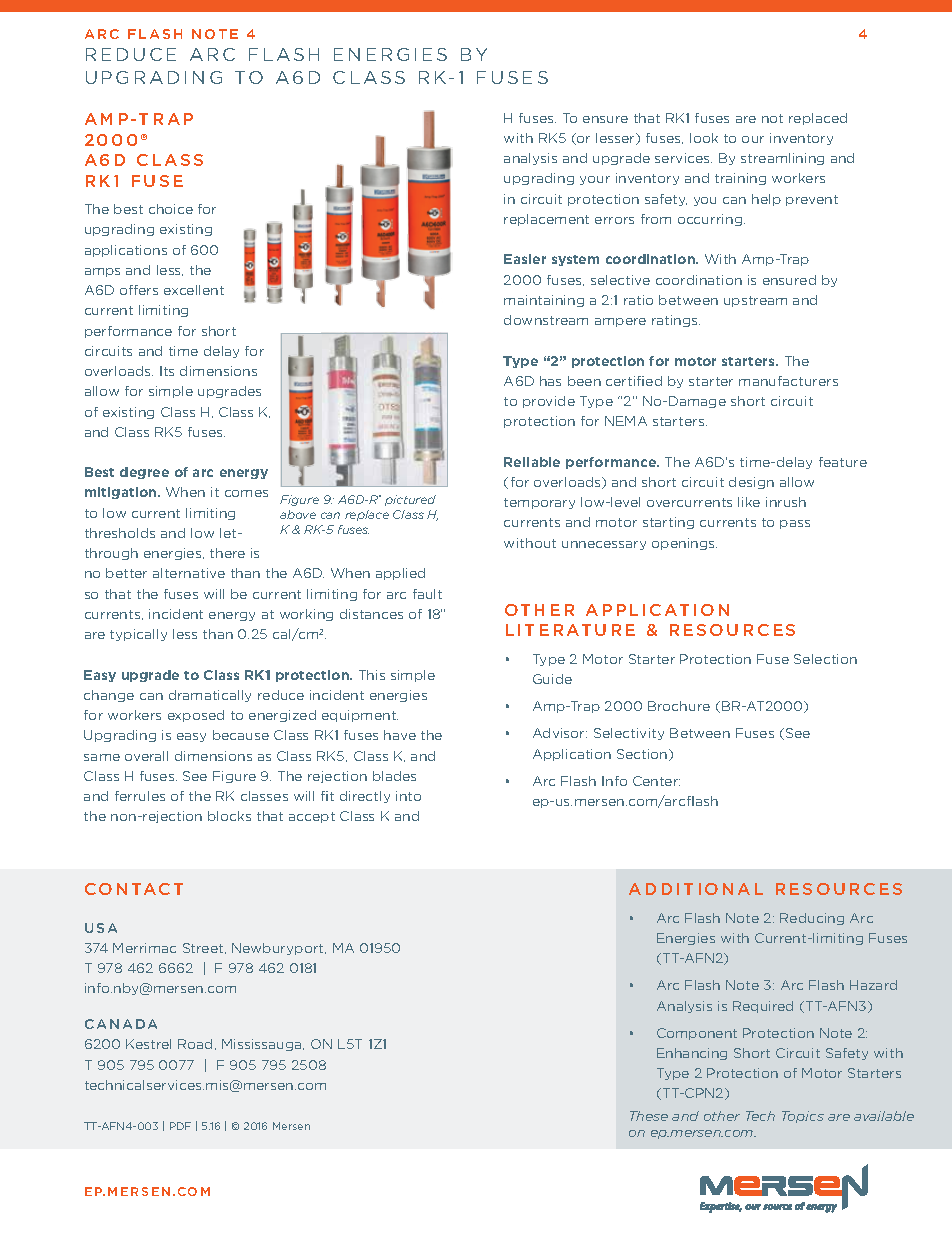  I want to click on into, so click(408, 796).
